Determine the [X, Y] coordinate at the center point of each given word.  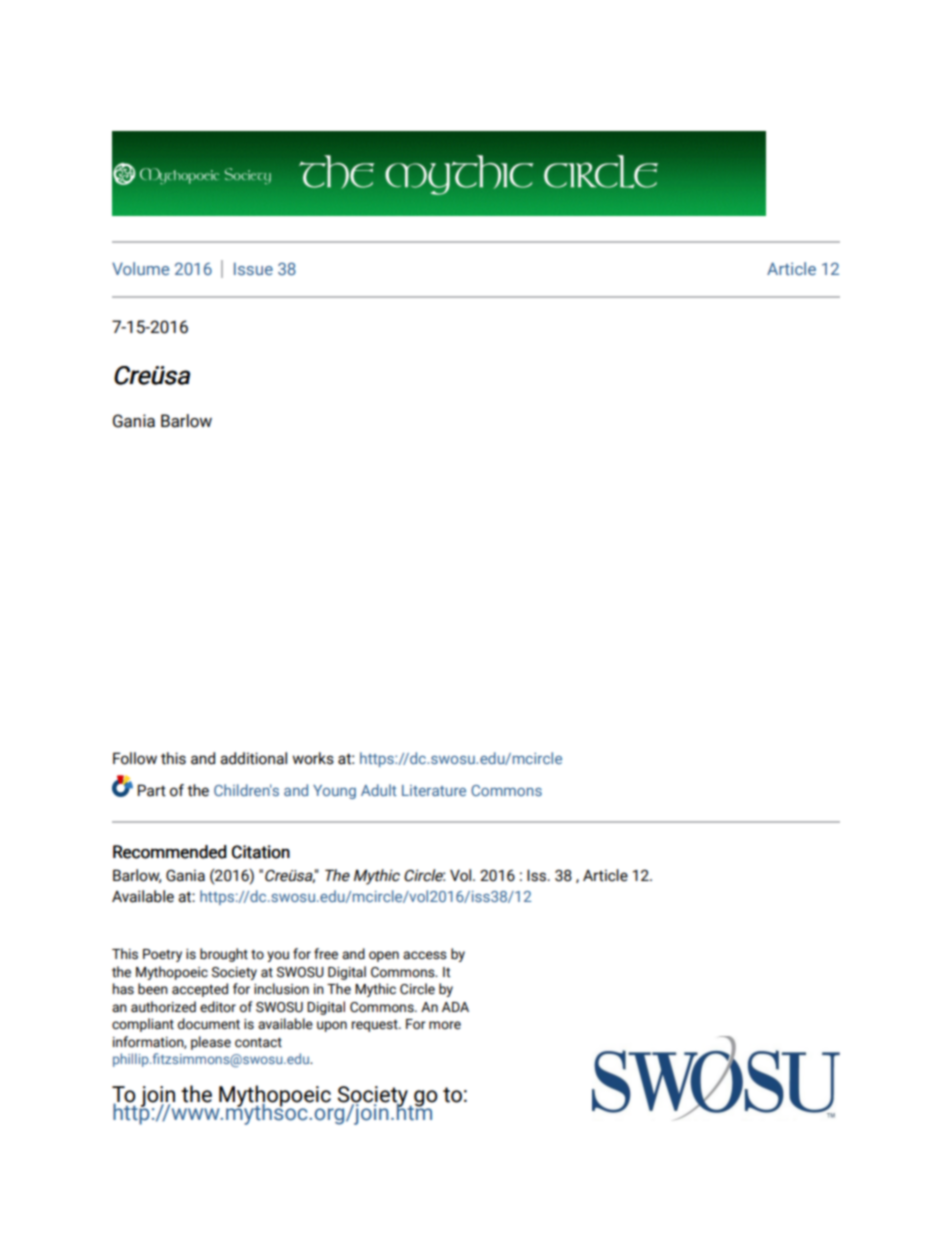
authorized [163, 1007]
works [313, 758]
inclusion [281, 989]
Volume [140, 268]
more [445, 1025]
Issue [253, 268]
